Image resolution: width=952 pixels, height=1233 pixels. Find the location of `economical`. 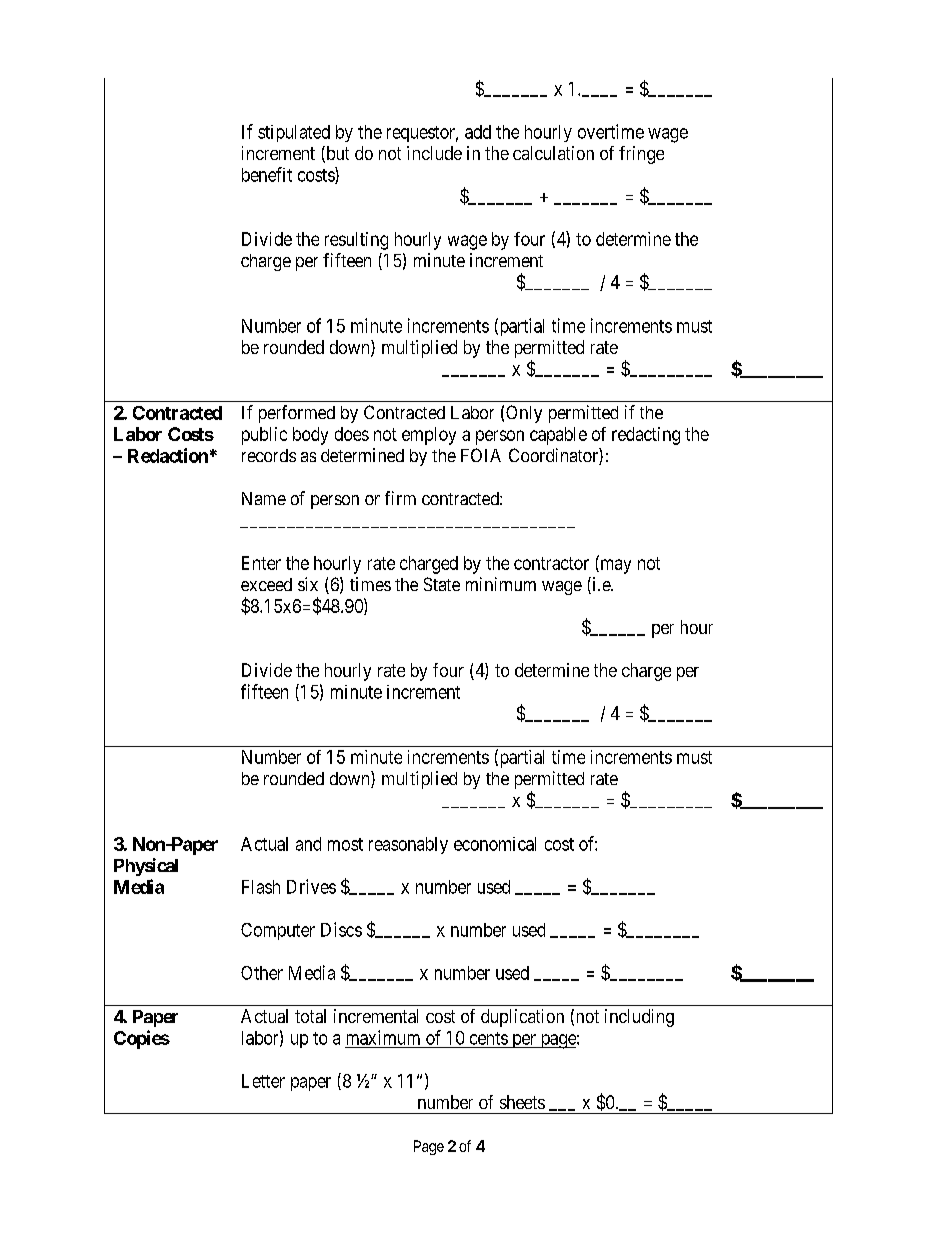

economical is located at coordinates (495, 844).
